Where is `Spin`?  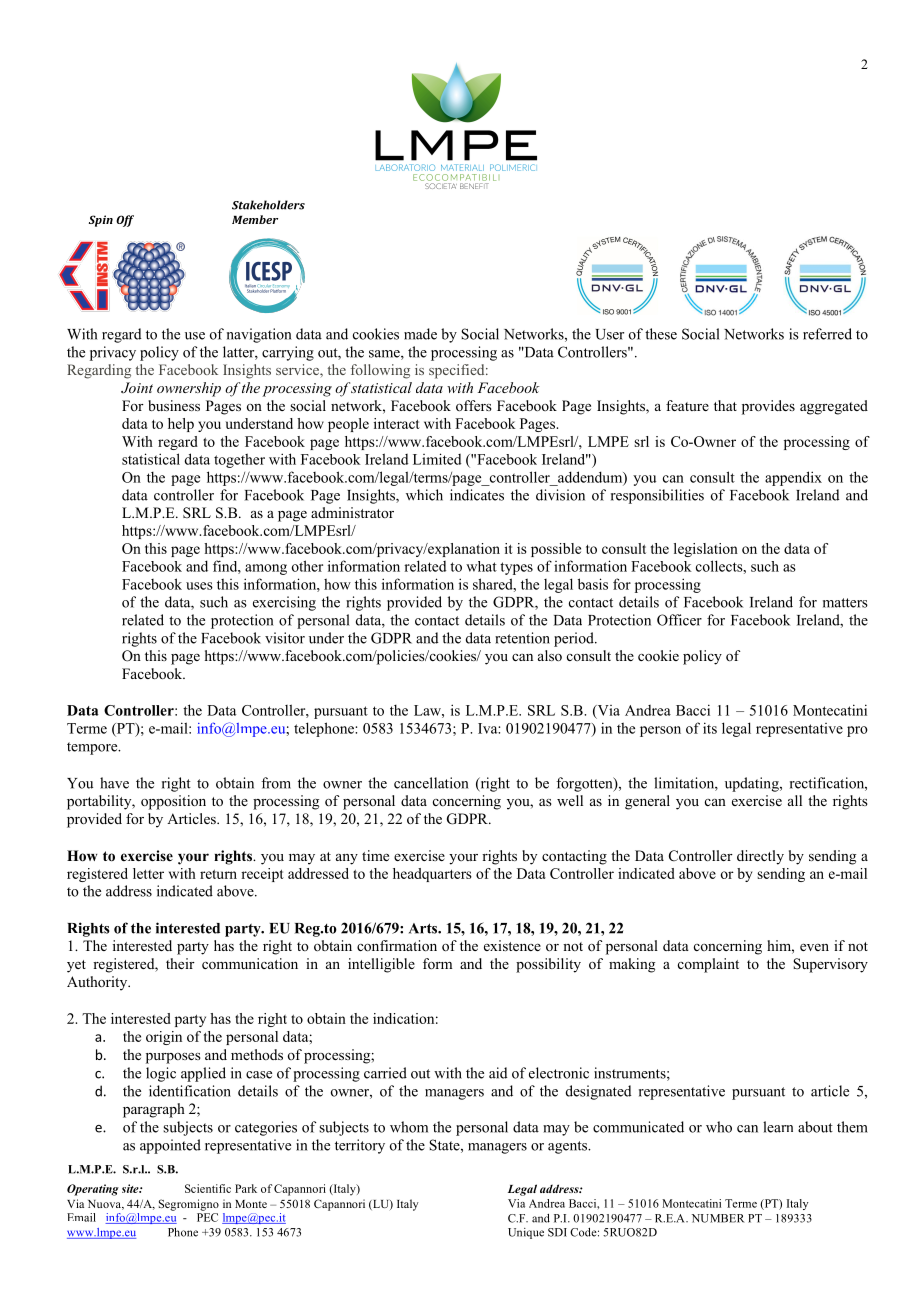
Spin is located at coordinates (101, 221).
